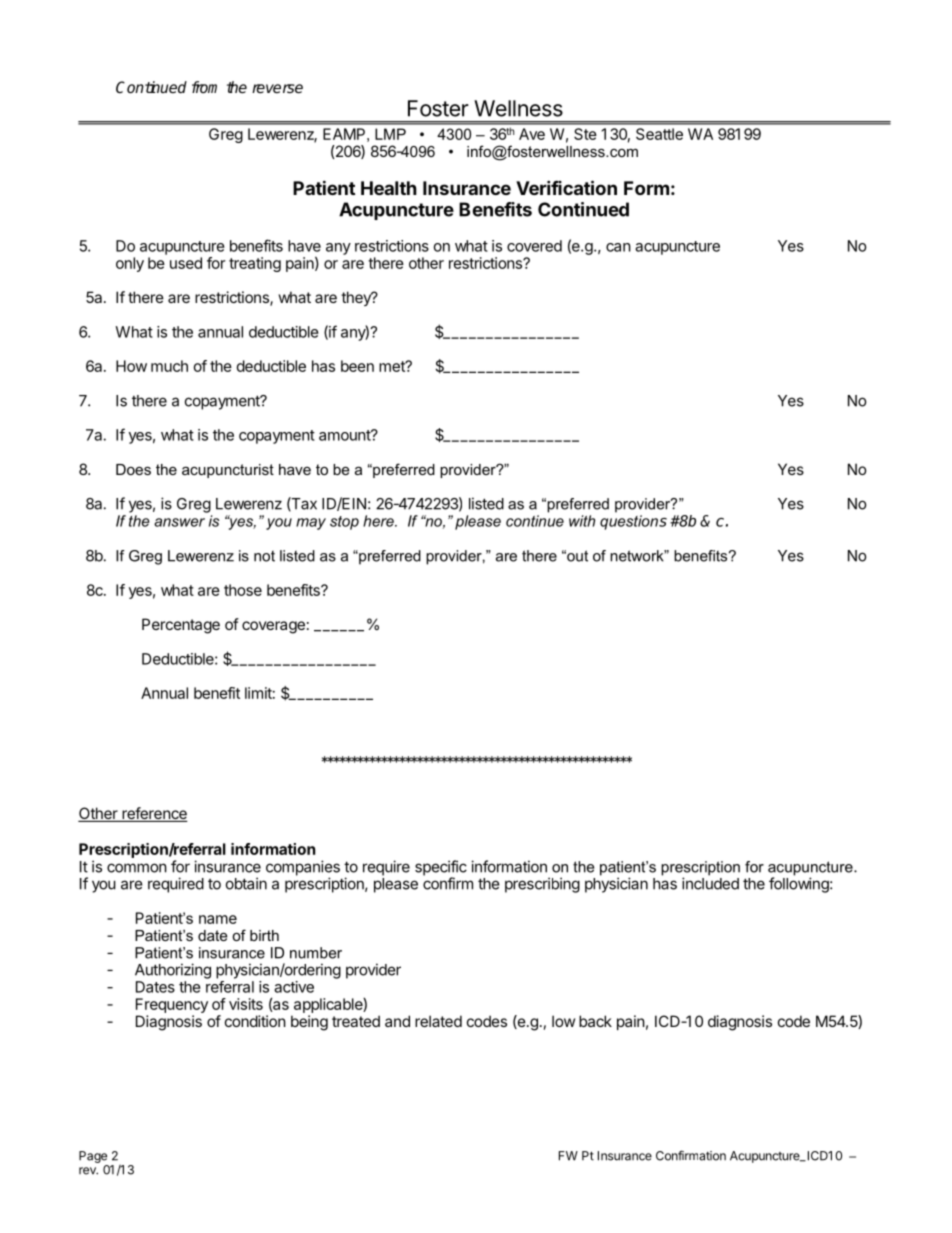 The image size is (952, 1233). I want to click on from, so click(204, 87).
